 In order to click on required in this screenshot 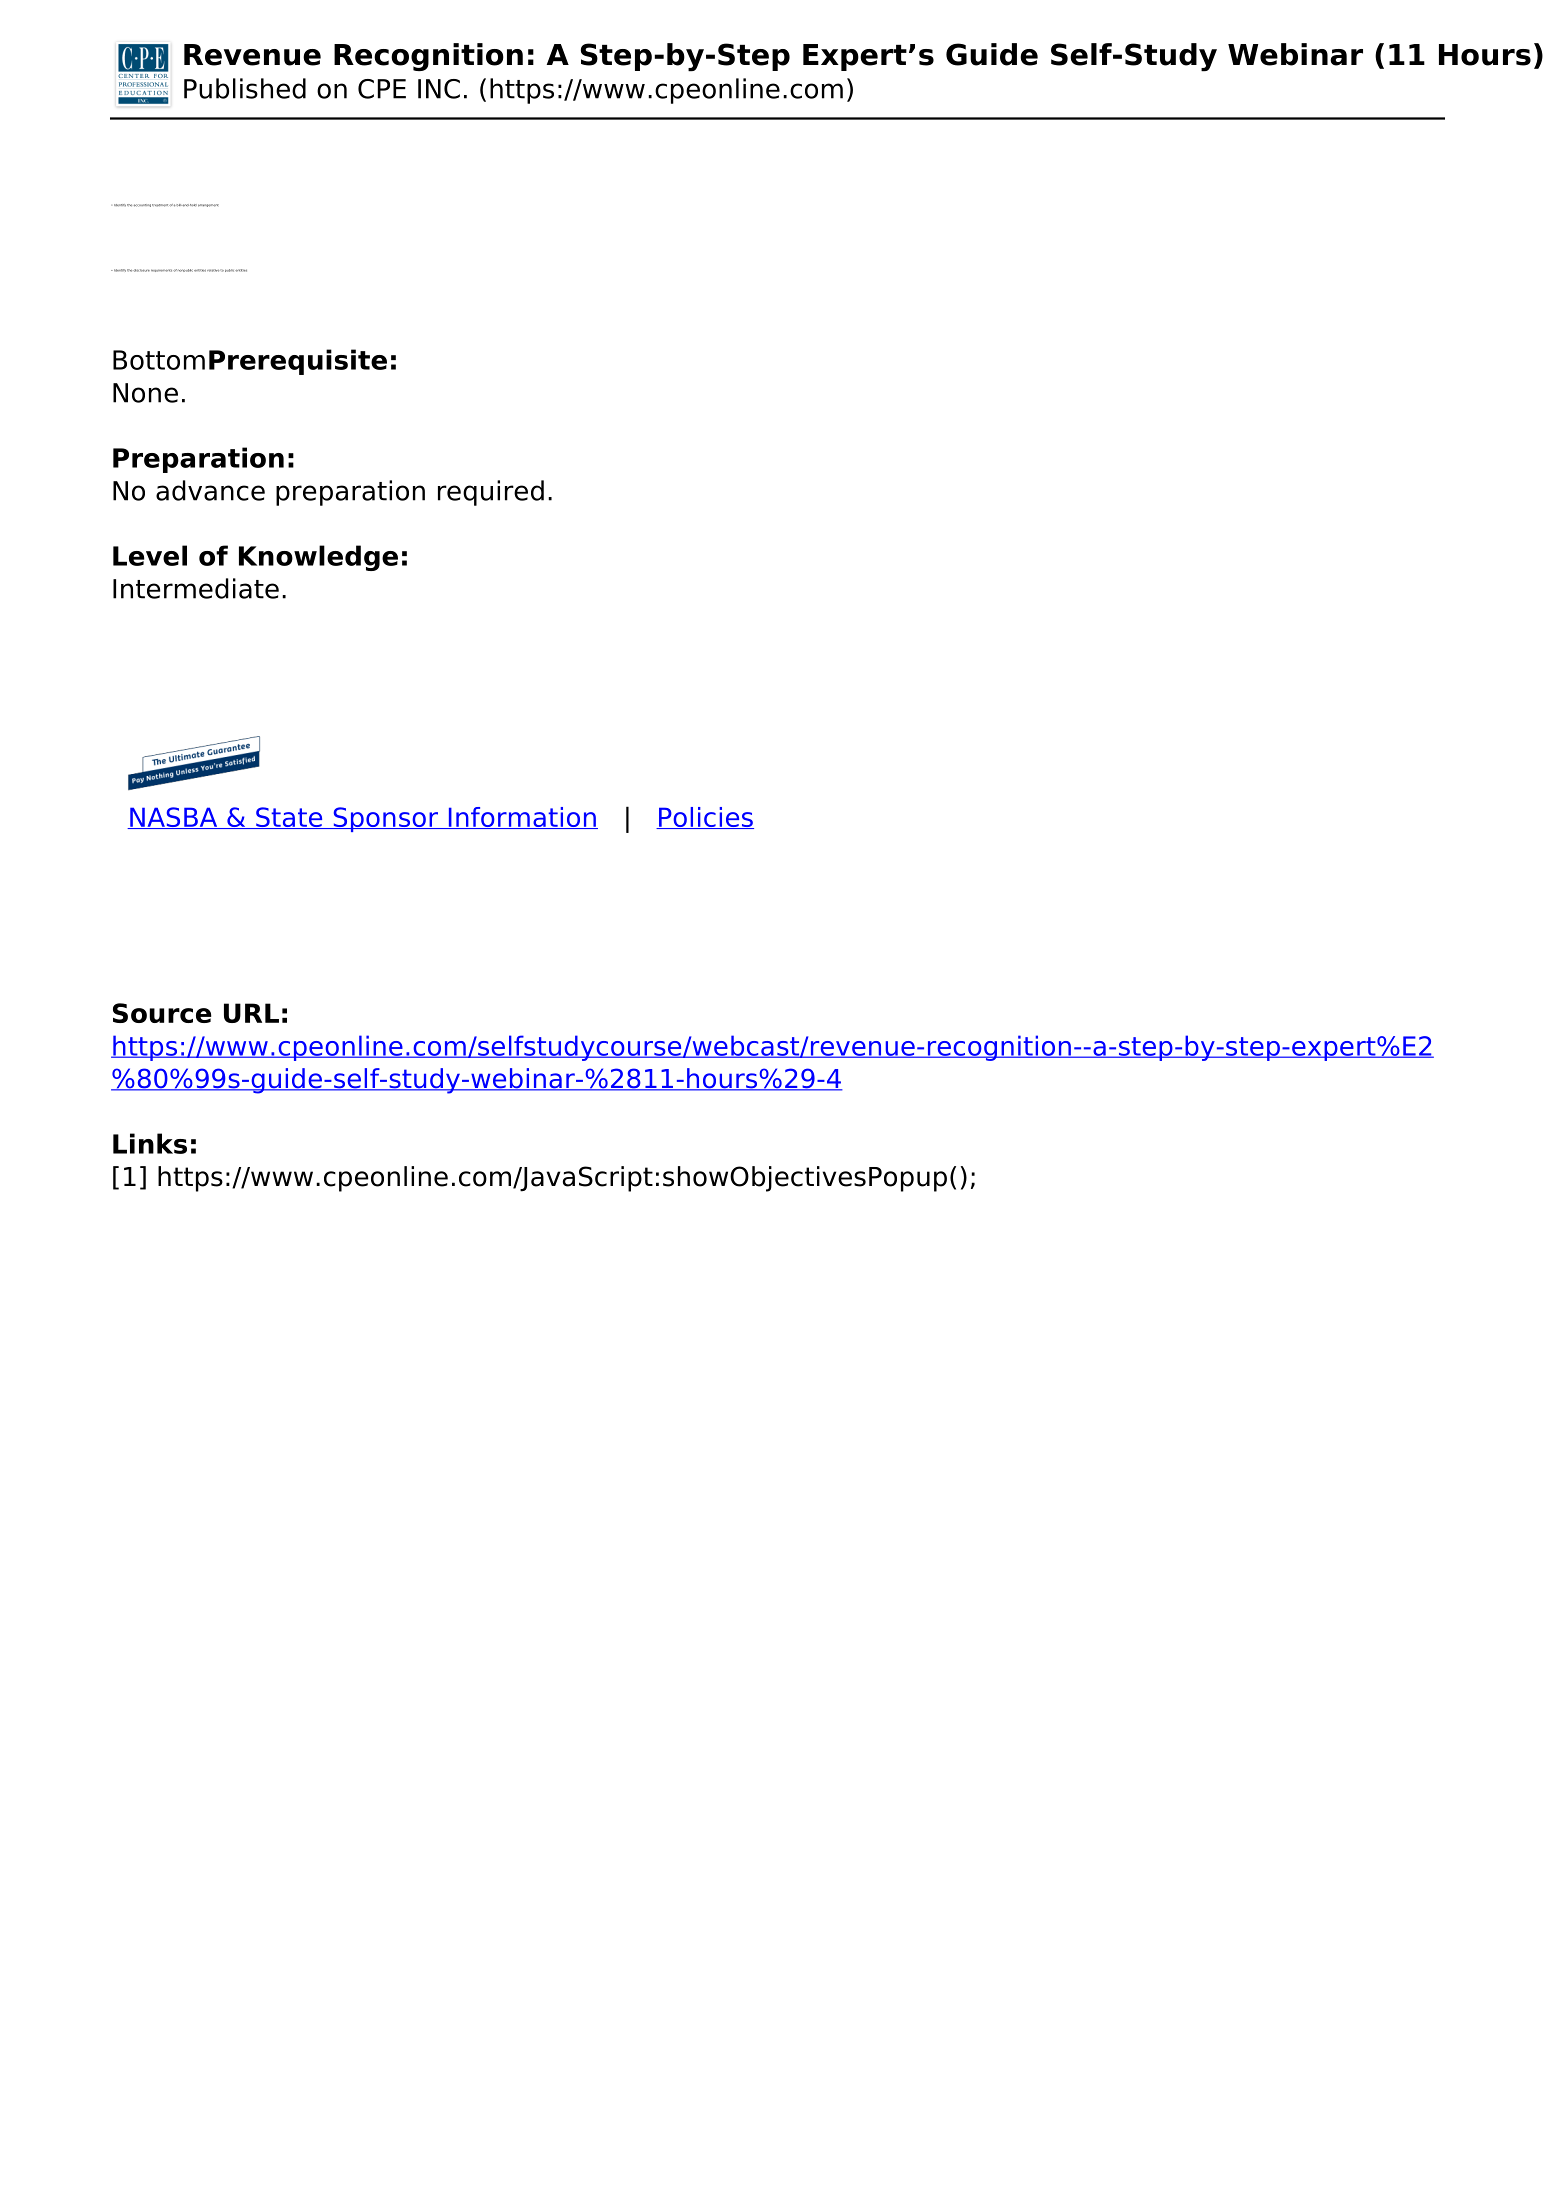, I will do `click(491, 493)`.
